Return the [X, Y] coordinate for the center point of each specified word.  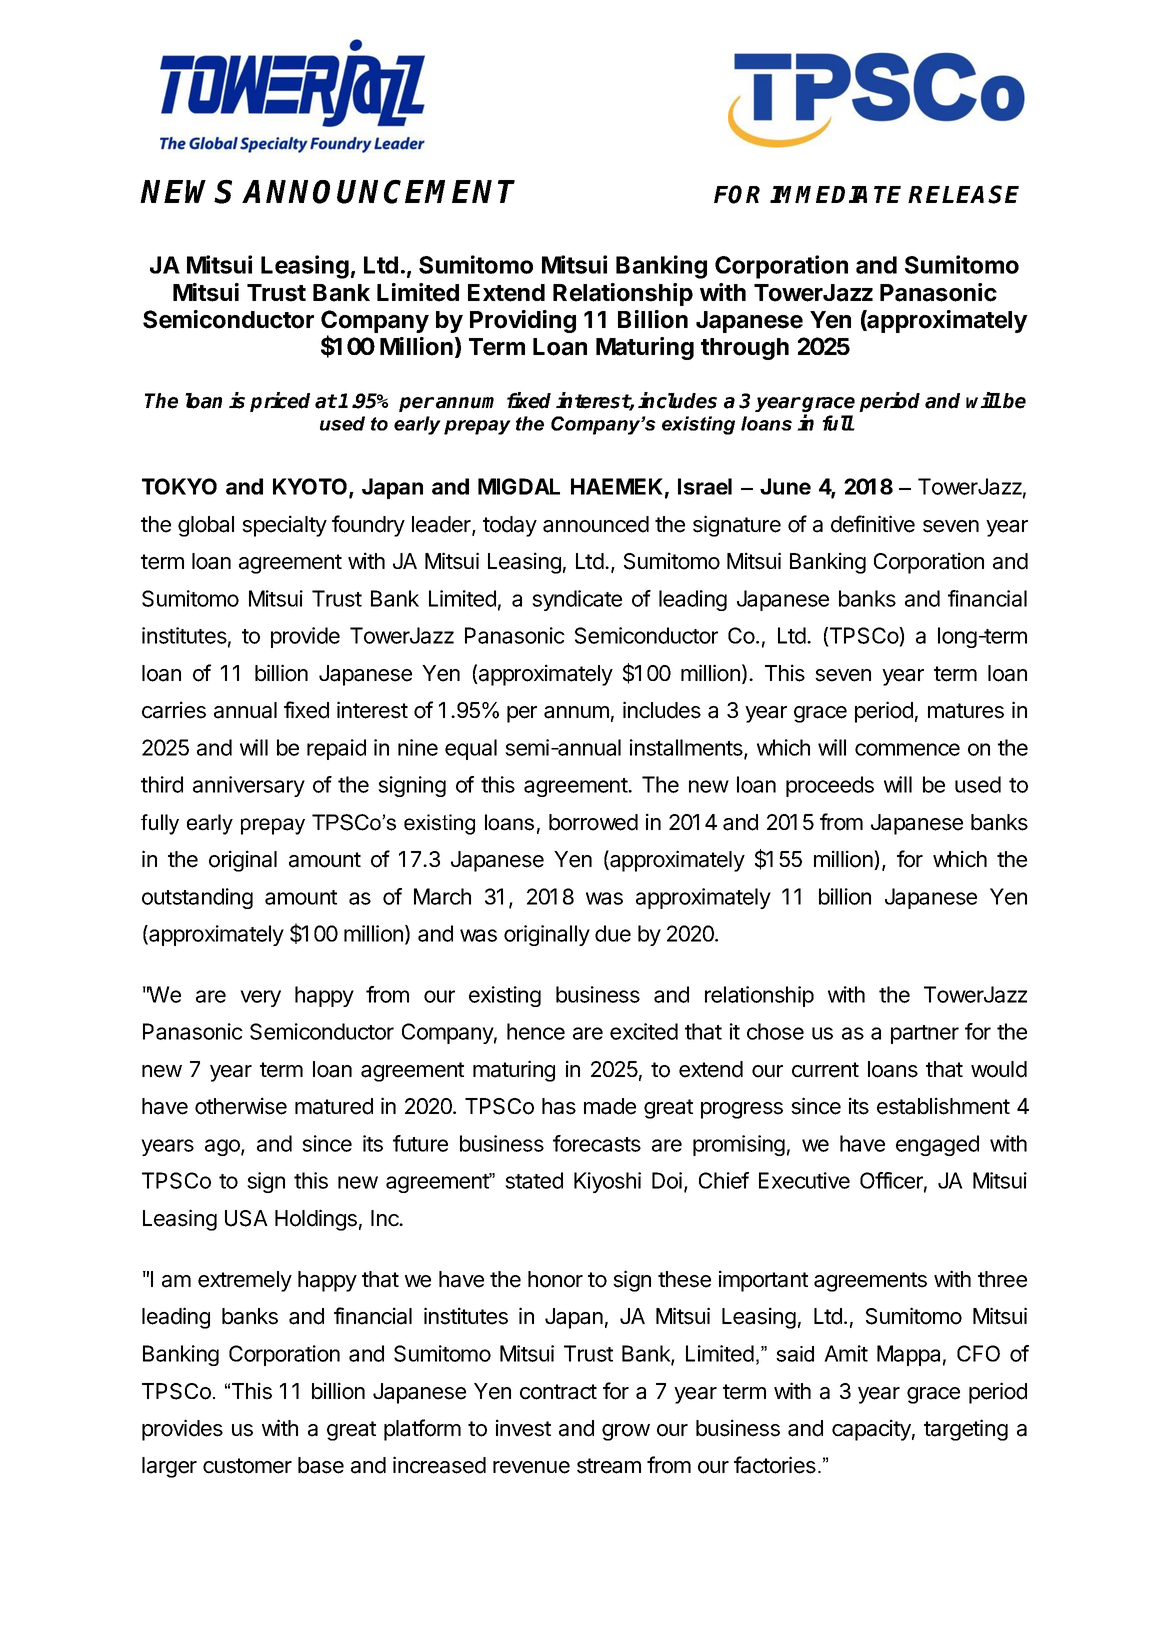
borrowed [593, 822]
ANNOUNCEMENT [378, 191]
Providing [523, 321]
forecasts [597, 1143]
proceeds [830, 786]
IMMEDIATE [835, 194]
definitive [873, 524]
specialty [284, 526]
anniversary [249, 786]
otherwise [241, 1106]
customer [247, 1466]
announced [596, 524]
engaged [937, 1145]
